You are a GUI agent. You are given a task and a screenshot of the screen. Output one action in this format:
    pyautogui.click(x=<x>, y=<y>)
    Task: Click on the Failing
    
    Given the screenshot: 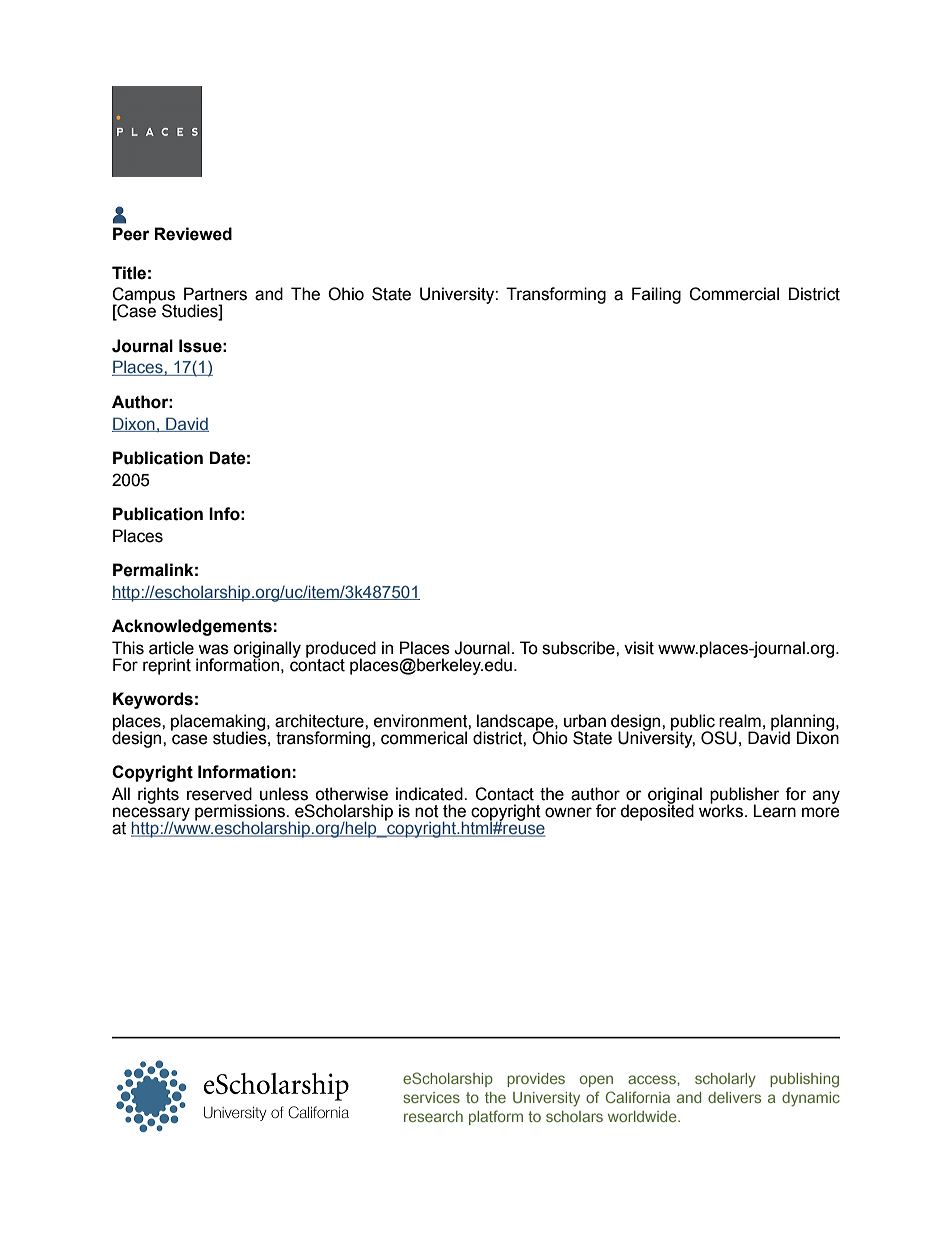 What is the action you would take?
    pyautogui.click(x=656, y=295)
